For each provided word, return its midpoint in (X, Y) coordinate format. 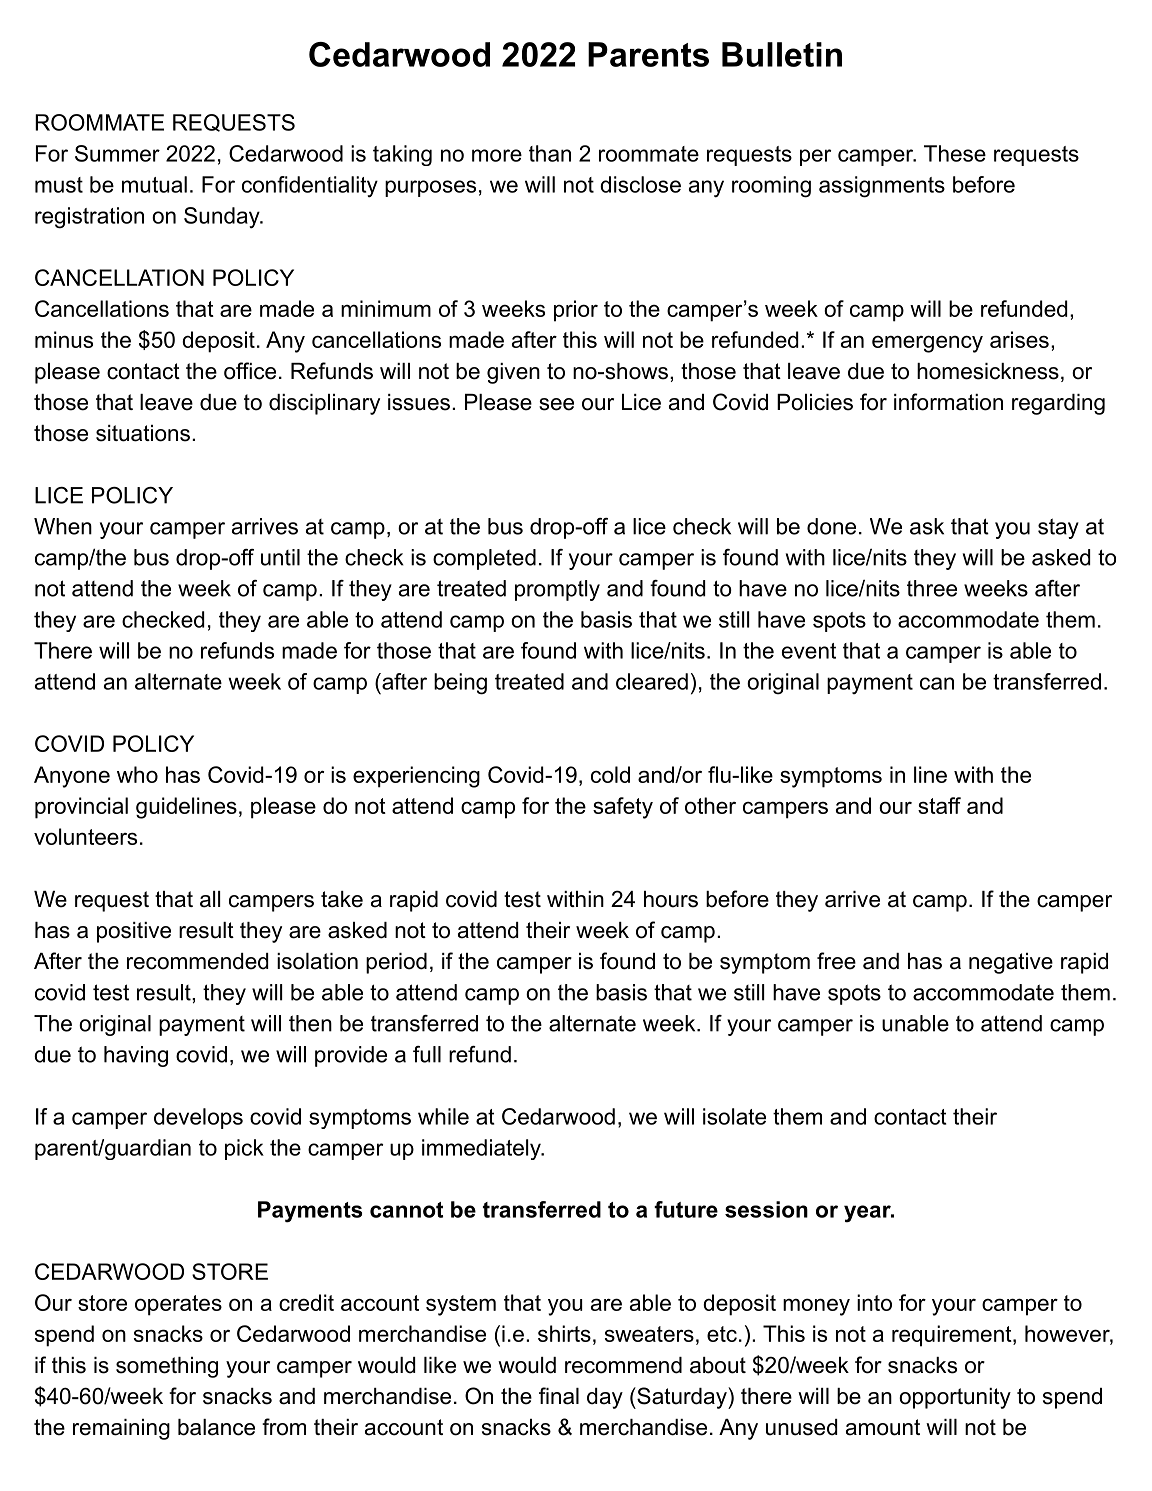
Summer (117, 153)
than (550, 153)
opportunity (955, 1398)
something (167, 1367)
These (955, 153)
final (559, 1396)
